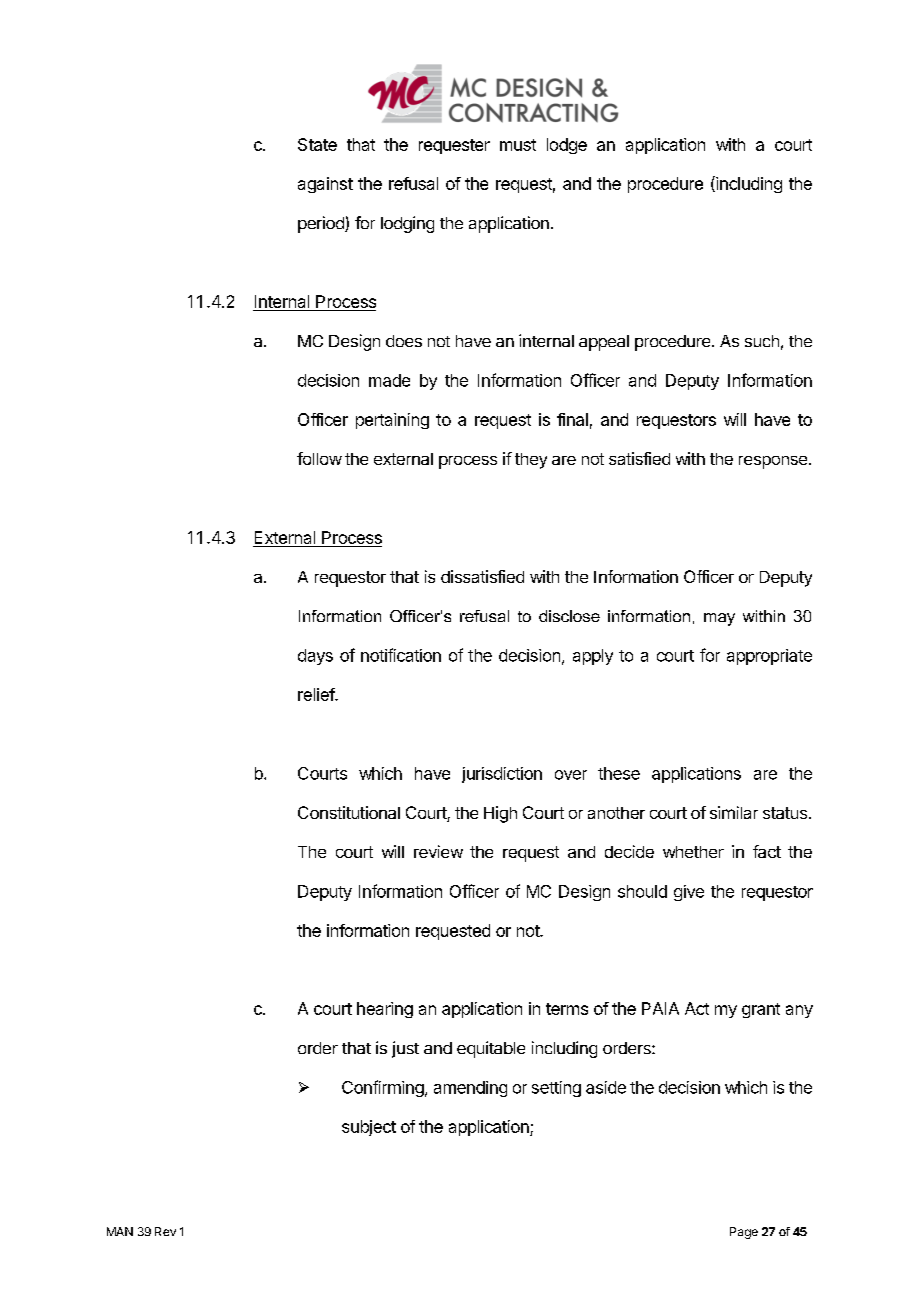  I want to click on follow, so click(319, 458).
